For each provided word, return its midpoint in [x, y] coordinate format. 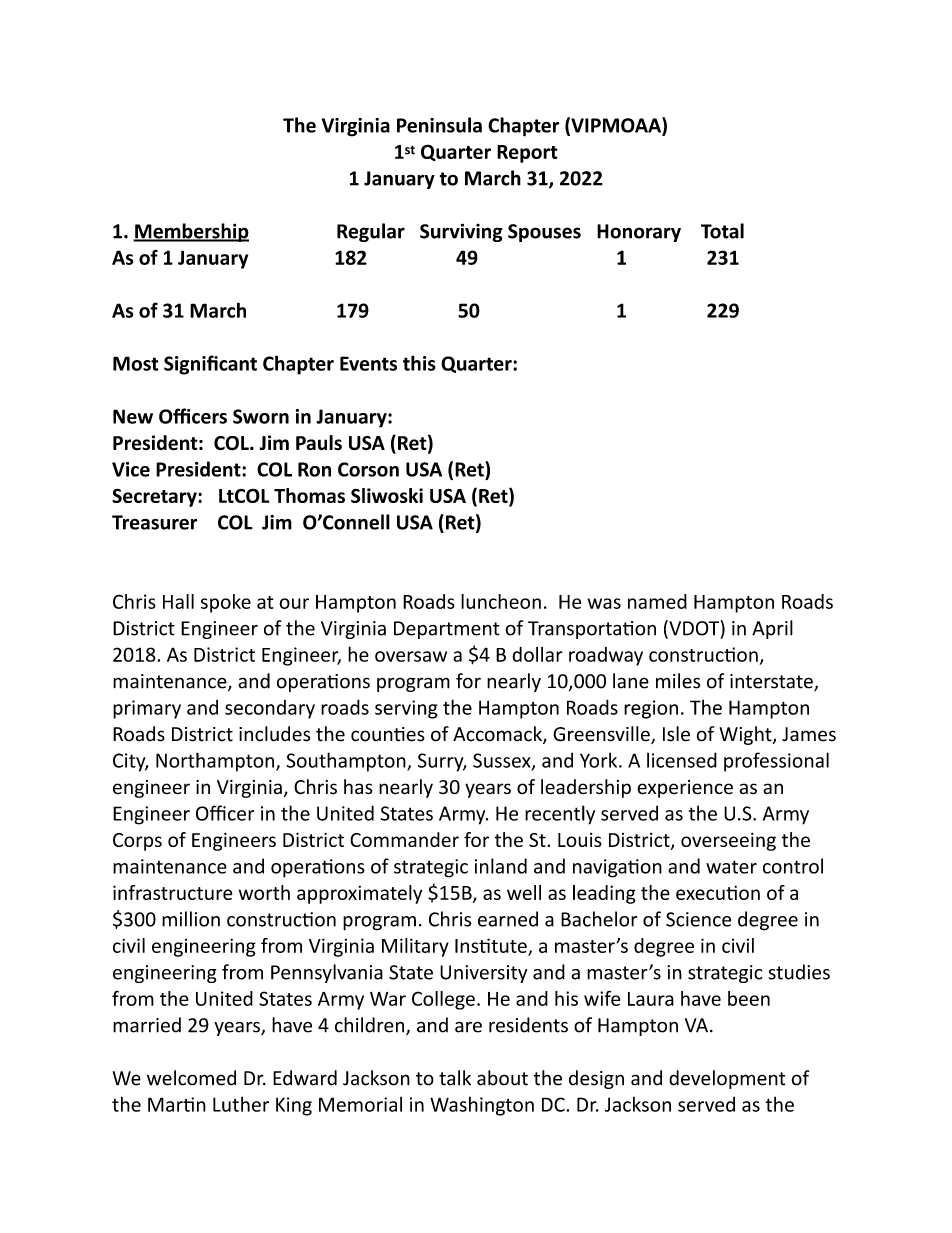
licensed [682, 760]
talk [455, 1078]
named [657, 601]
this [419, 363]
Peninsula [439, 125]
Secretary [155, 497]
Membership [191, 232]
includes [274, 734]
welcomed [191, 1078]
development [727, 1079]
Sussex [503, 761]
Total [722, 231]
